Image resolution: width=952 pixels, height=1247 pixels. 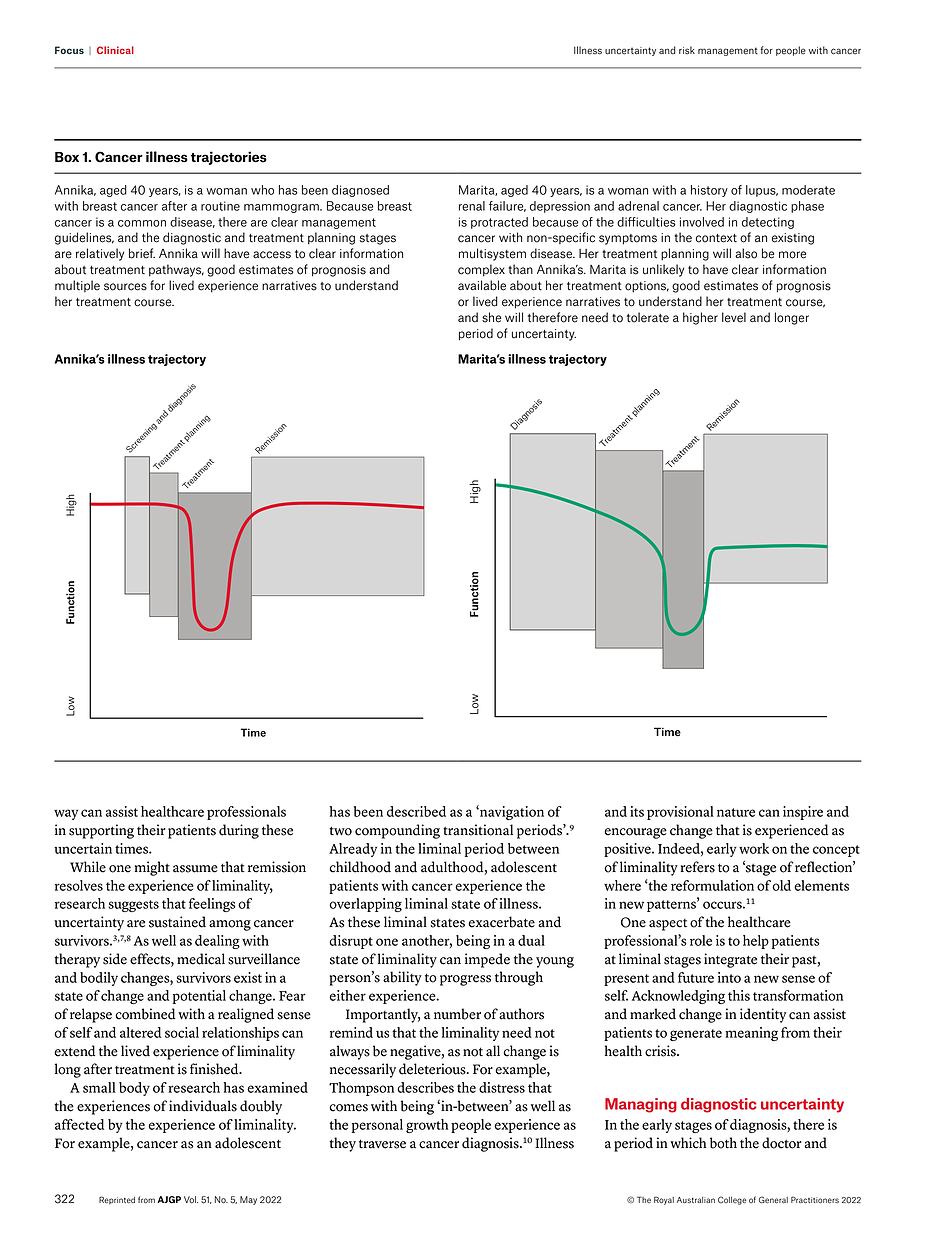 What do you see at coordinates (427, 1126) in the document?
I see `growth` at bounding box center [427, 1126].
